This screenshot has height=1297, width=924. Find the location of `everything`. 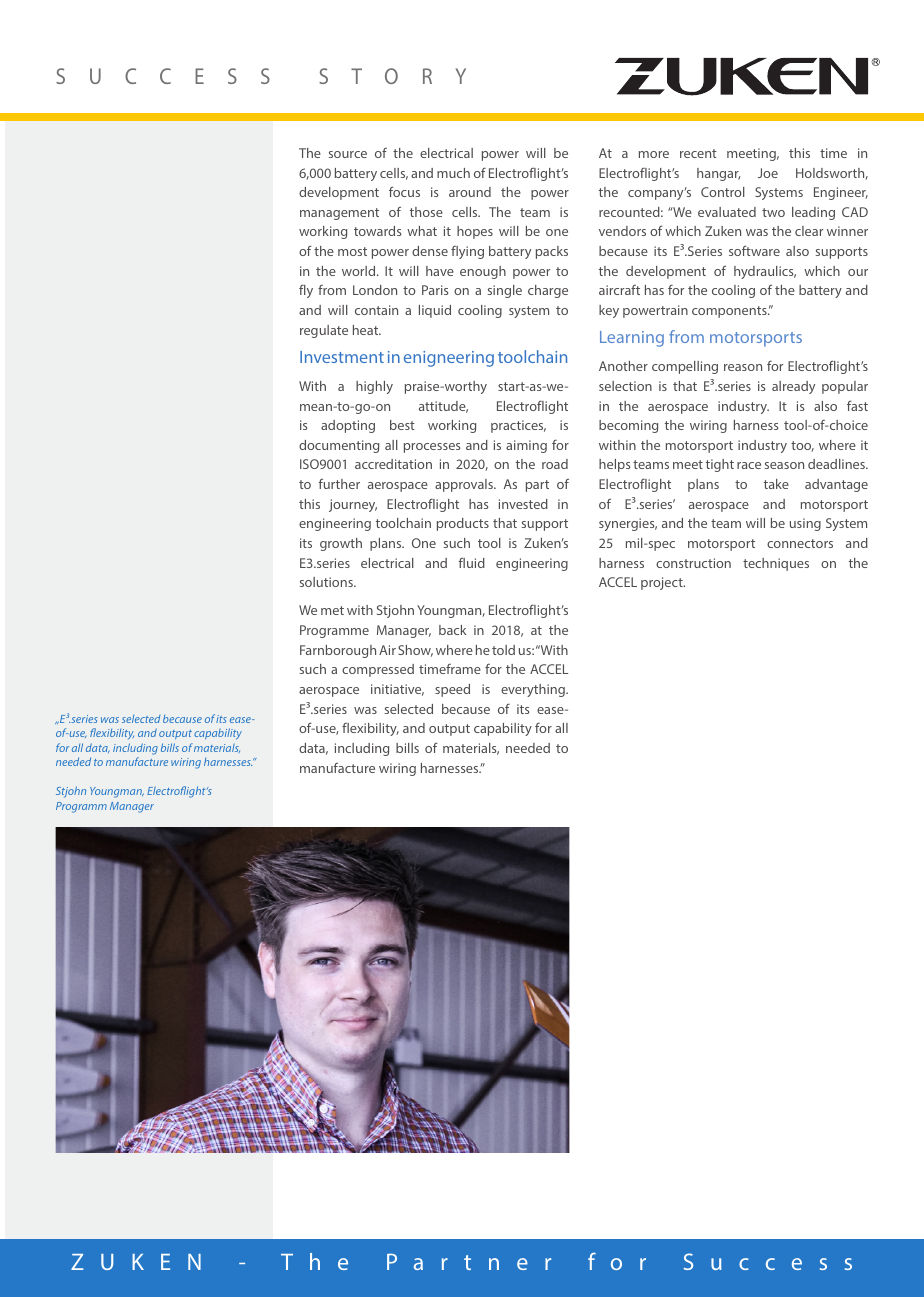

everything is located at coordinates (534, 690).
